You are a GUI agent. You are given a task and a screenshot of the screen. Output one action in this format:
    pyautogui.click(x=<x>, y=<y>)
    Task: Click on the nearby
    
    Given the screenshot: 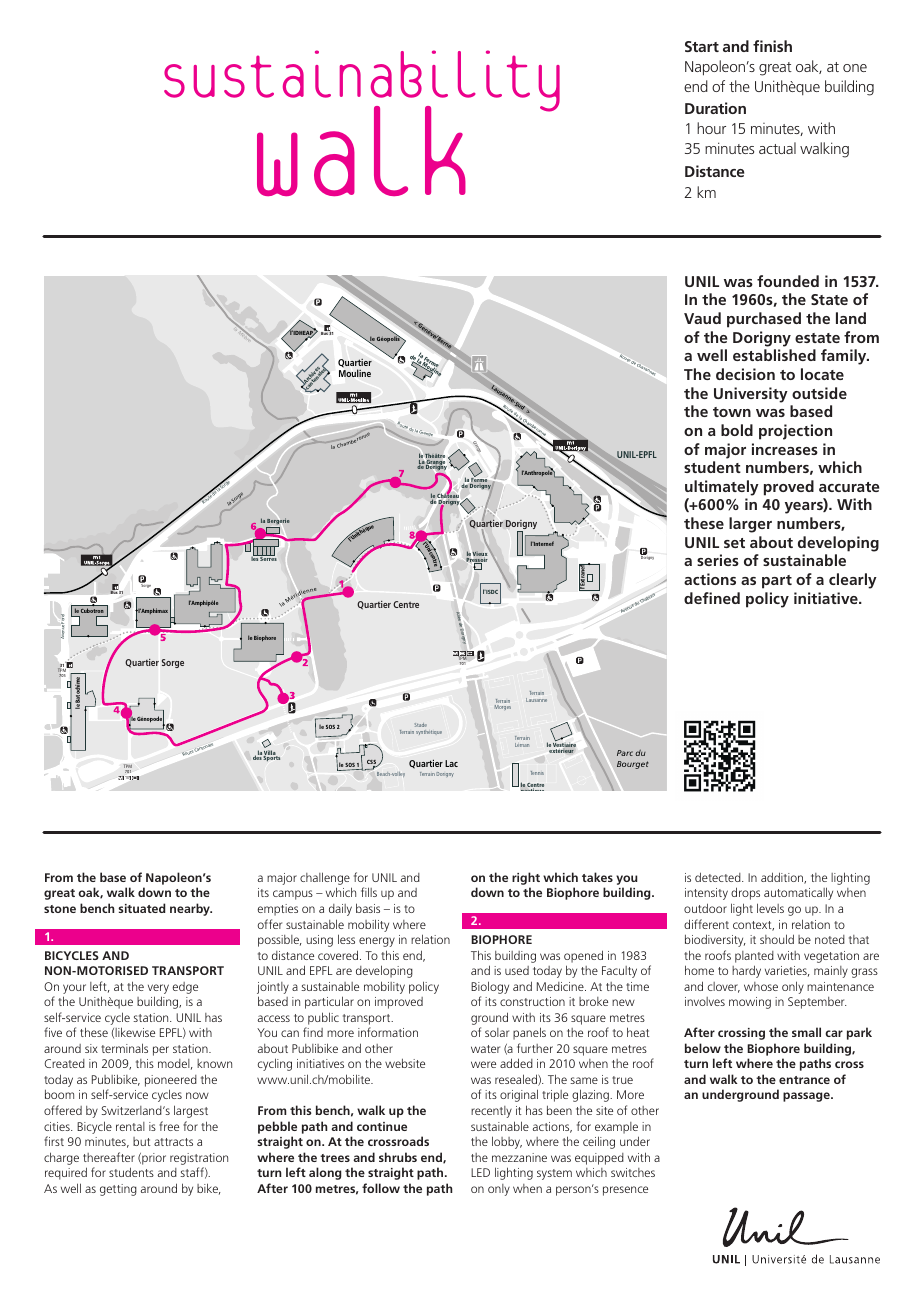 What is the action you would take?
    pyautogui.click(x=191, y=909)
